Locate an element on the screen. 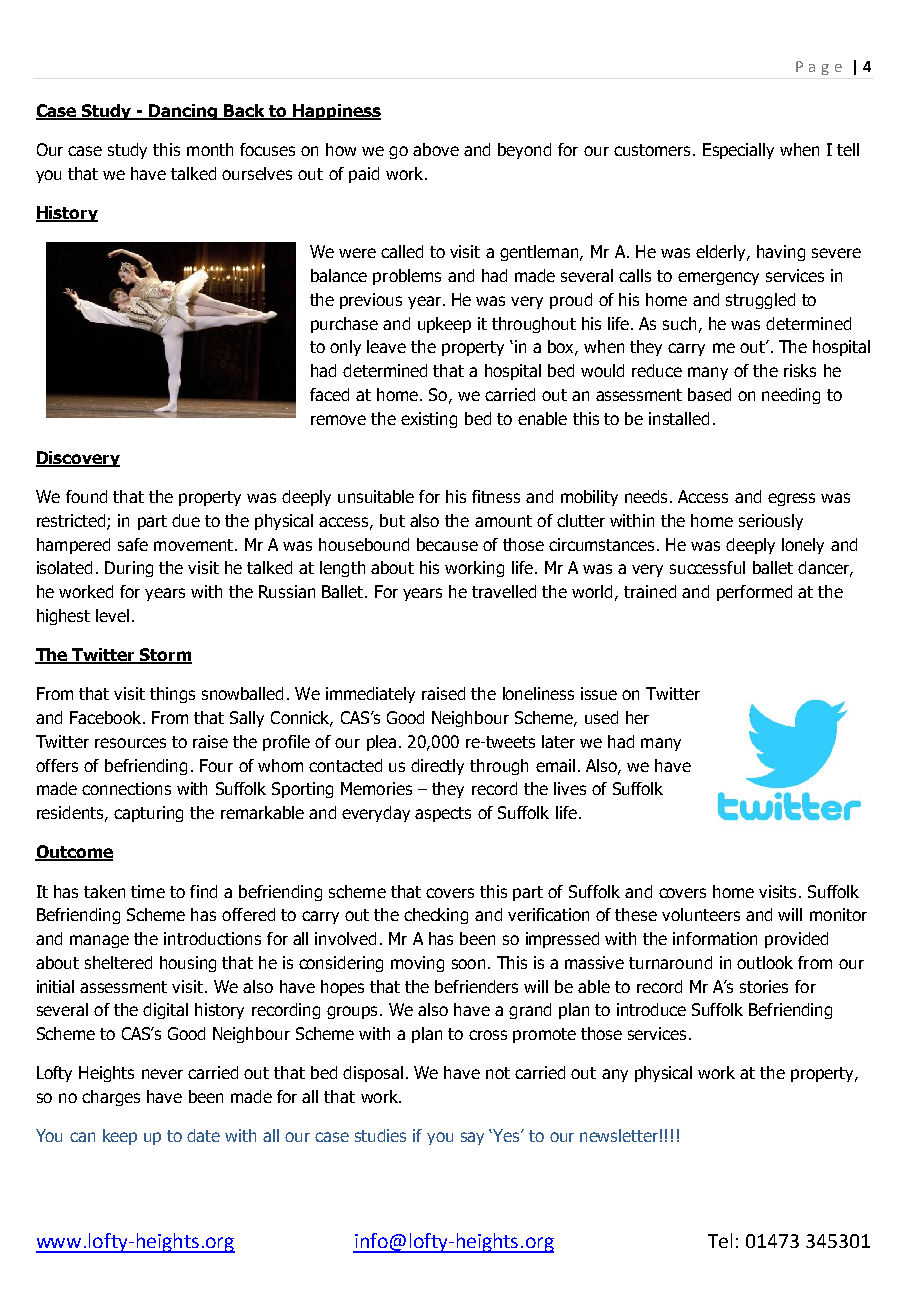 The image size is (924, 1310). above is located at coordinates (436, 149).
